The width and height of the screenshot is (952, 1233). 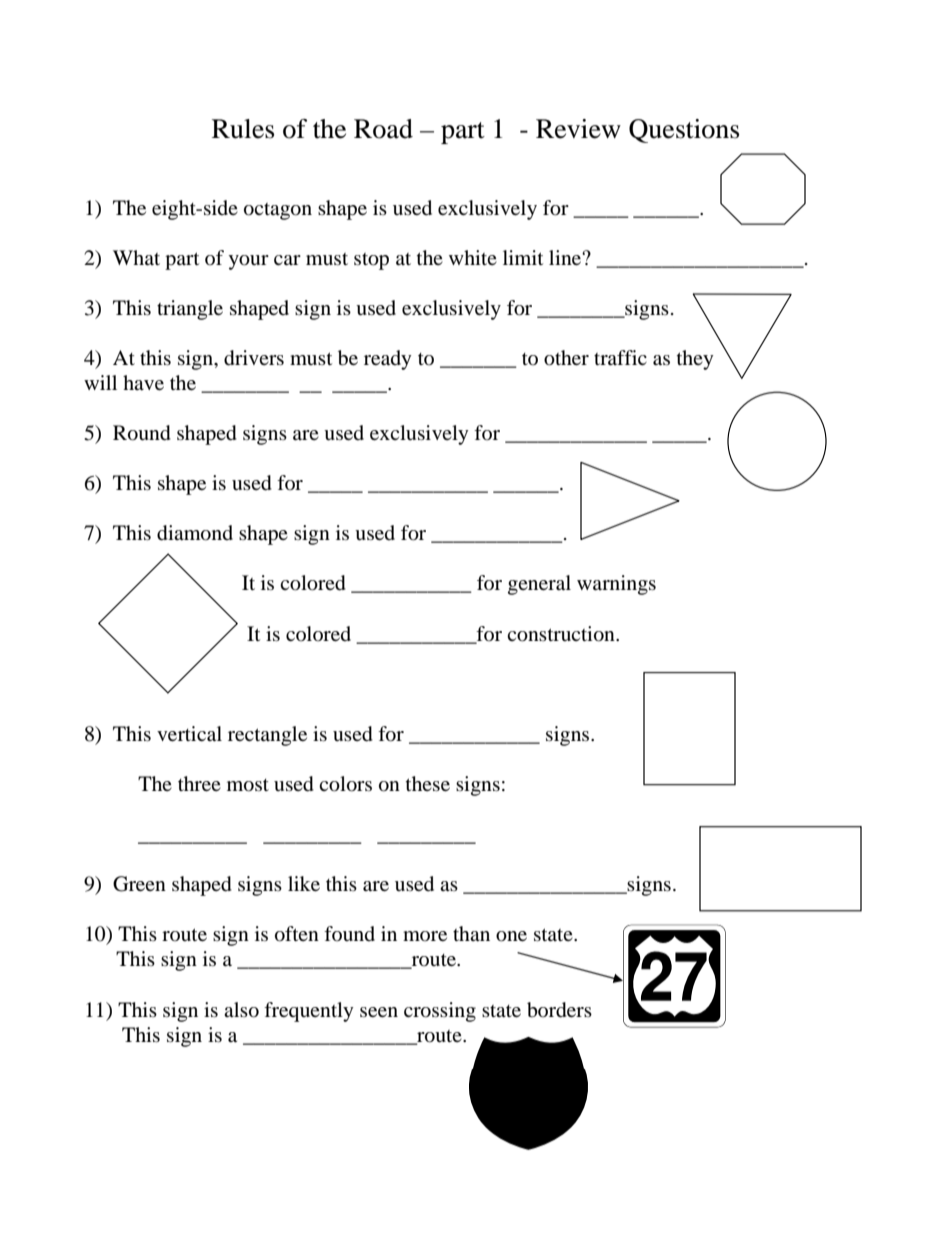 I want to click on Round, so click(x=142, y=433).
